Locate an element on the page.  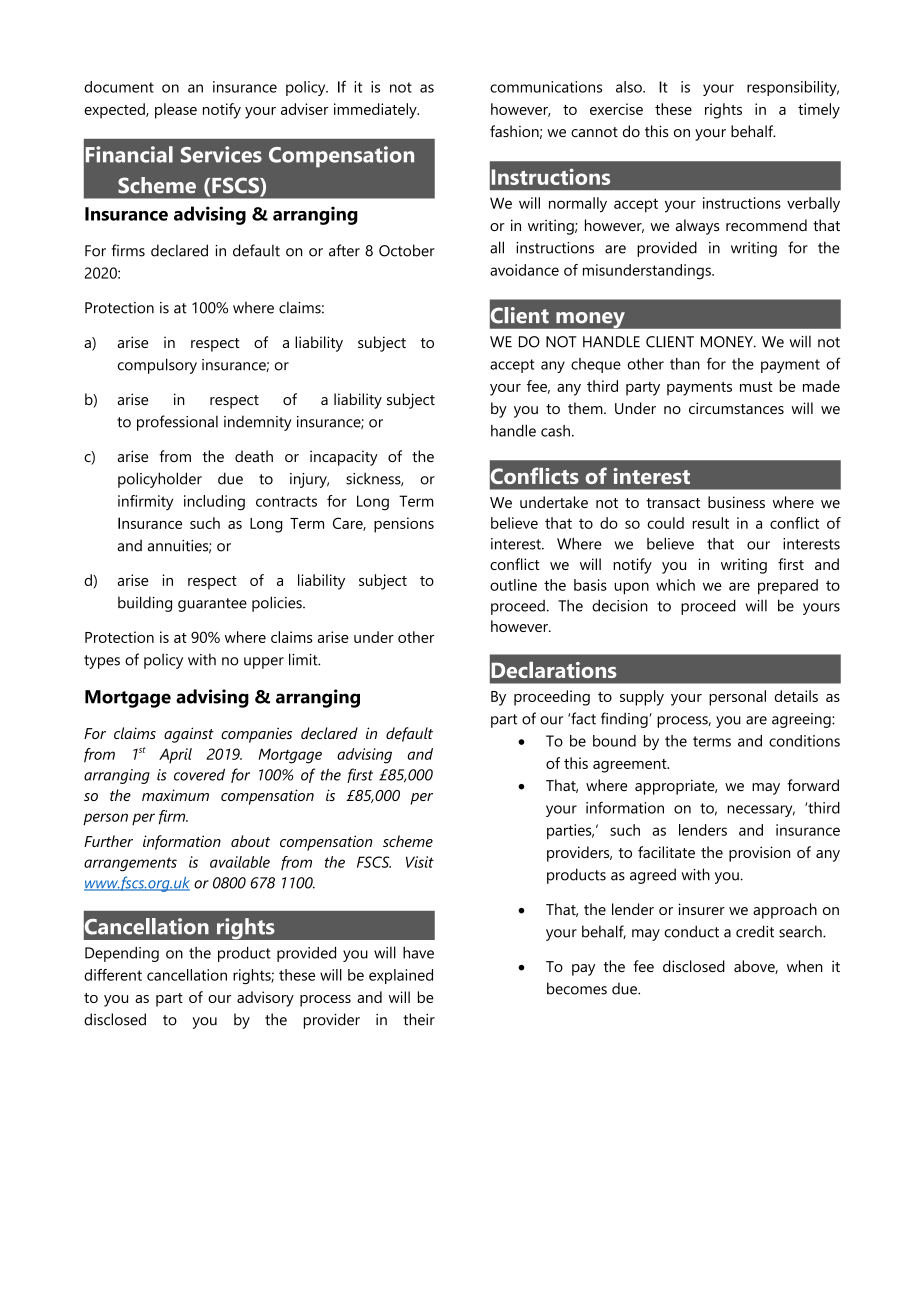
please is located at coordinates (176, 111).
